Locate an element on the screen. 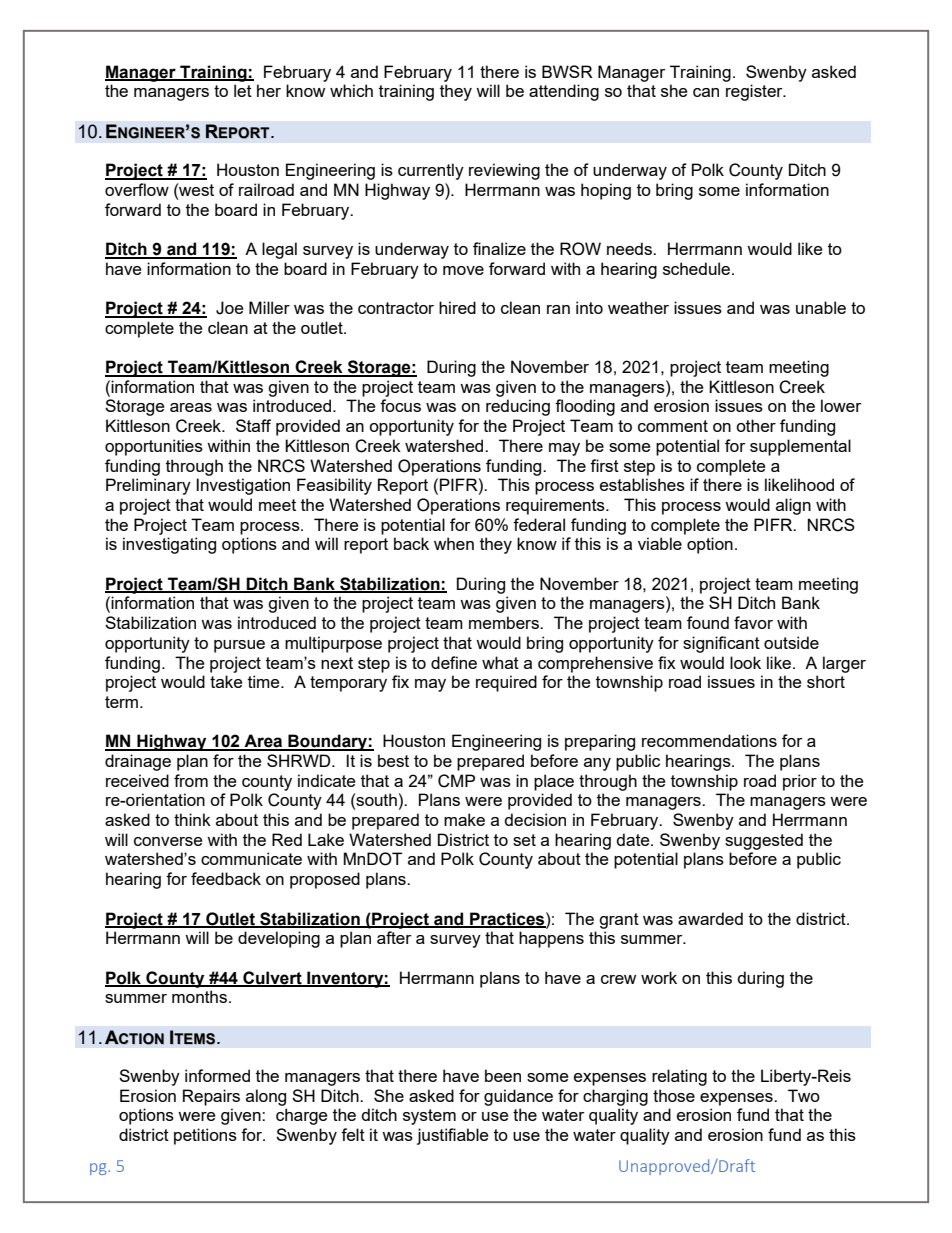  happens is located at coordinates (551, 939).
